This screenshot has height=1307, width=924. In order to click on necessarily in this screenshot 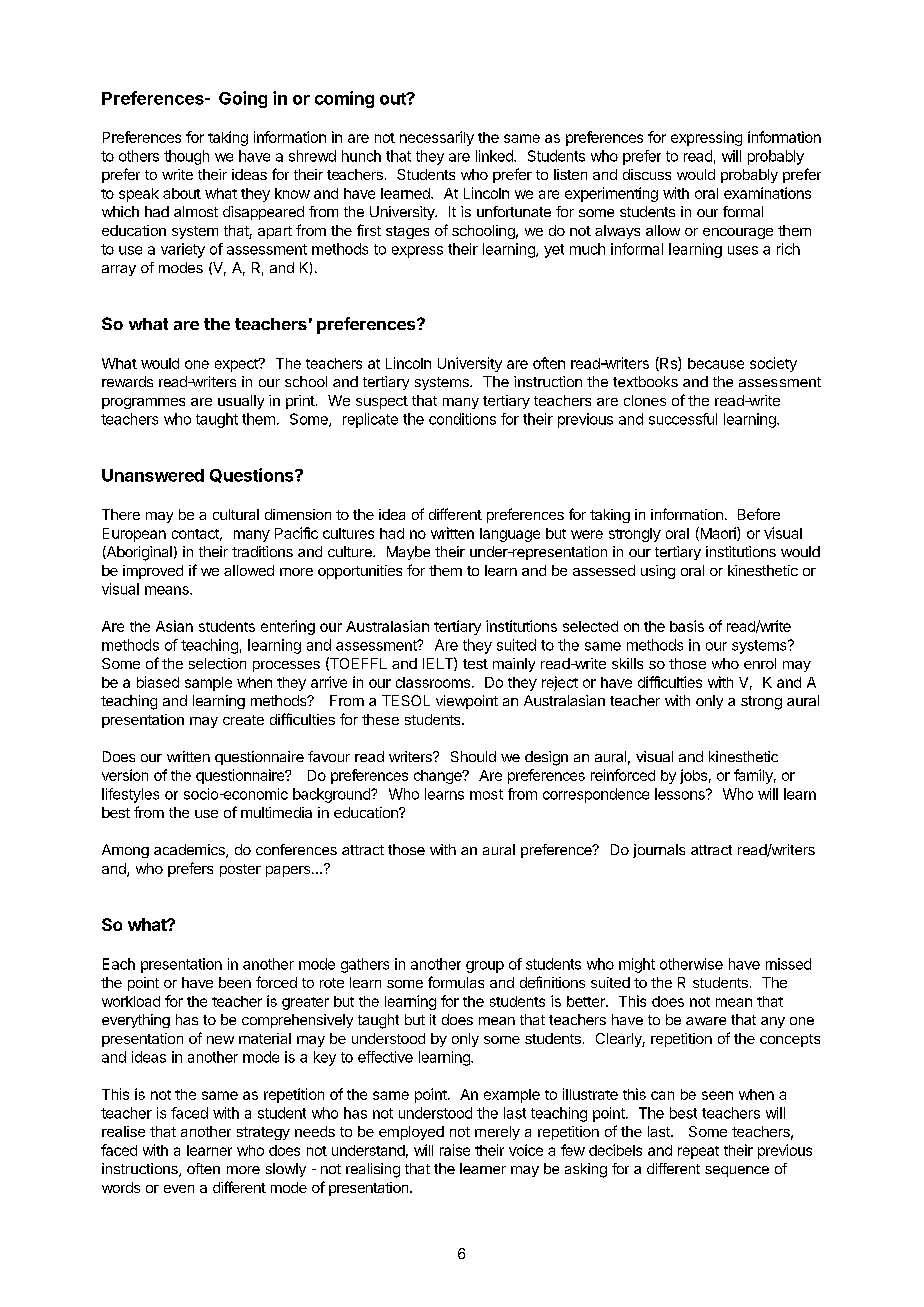, I will do `click(437, 138)`.
